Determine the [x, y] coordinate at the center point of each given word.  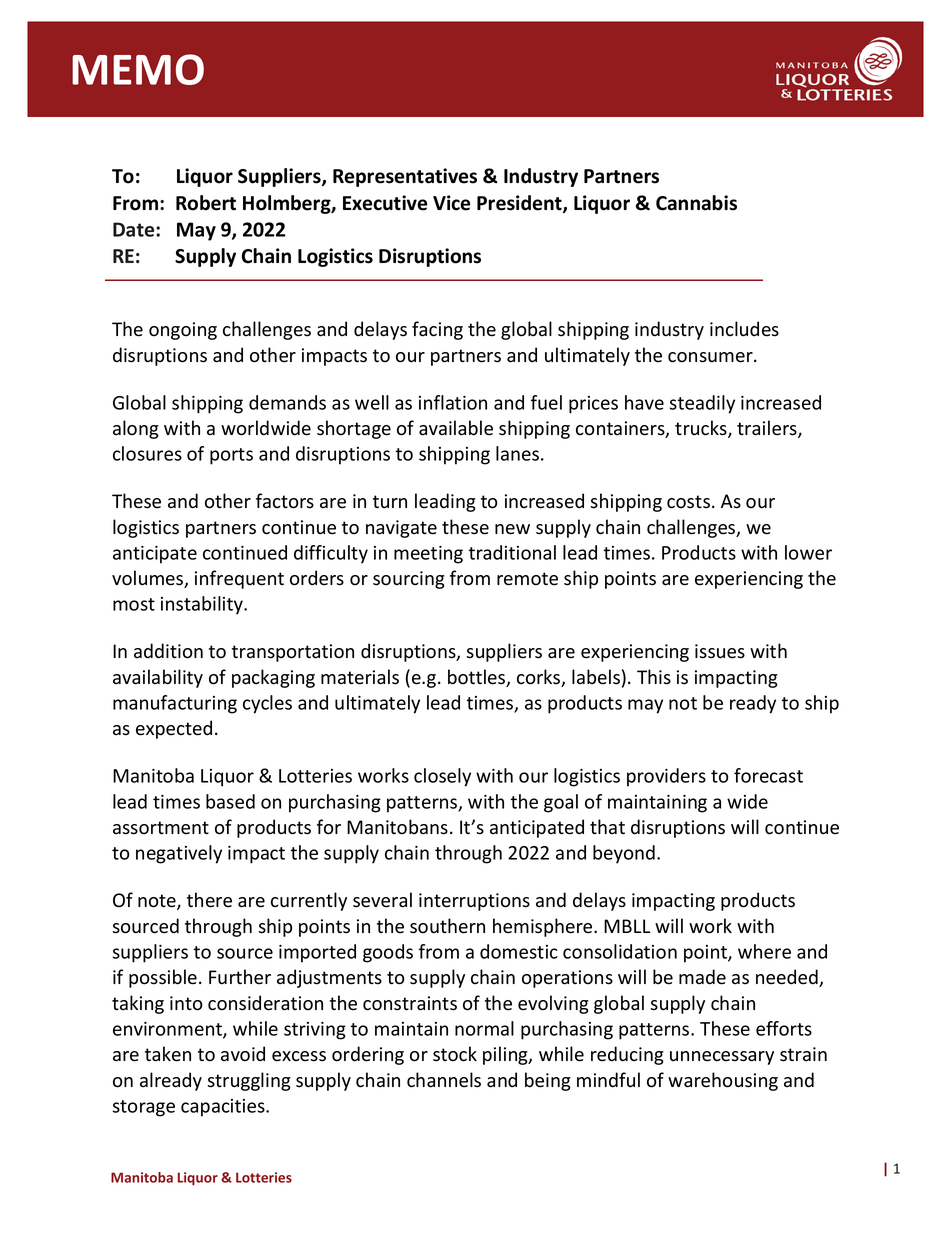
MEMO [138, 69]
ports [231, 456]
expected [174, 729]
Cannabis [696, 203]
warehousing [723, 1081]
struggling [249, 1081]
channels [444, 1080]
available [456, 428]
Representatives [405, 177]
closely [442, 777]
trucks [702, 429]
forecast [768, 775]
